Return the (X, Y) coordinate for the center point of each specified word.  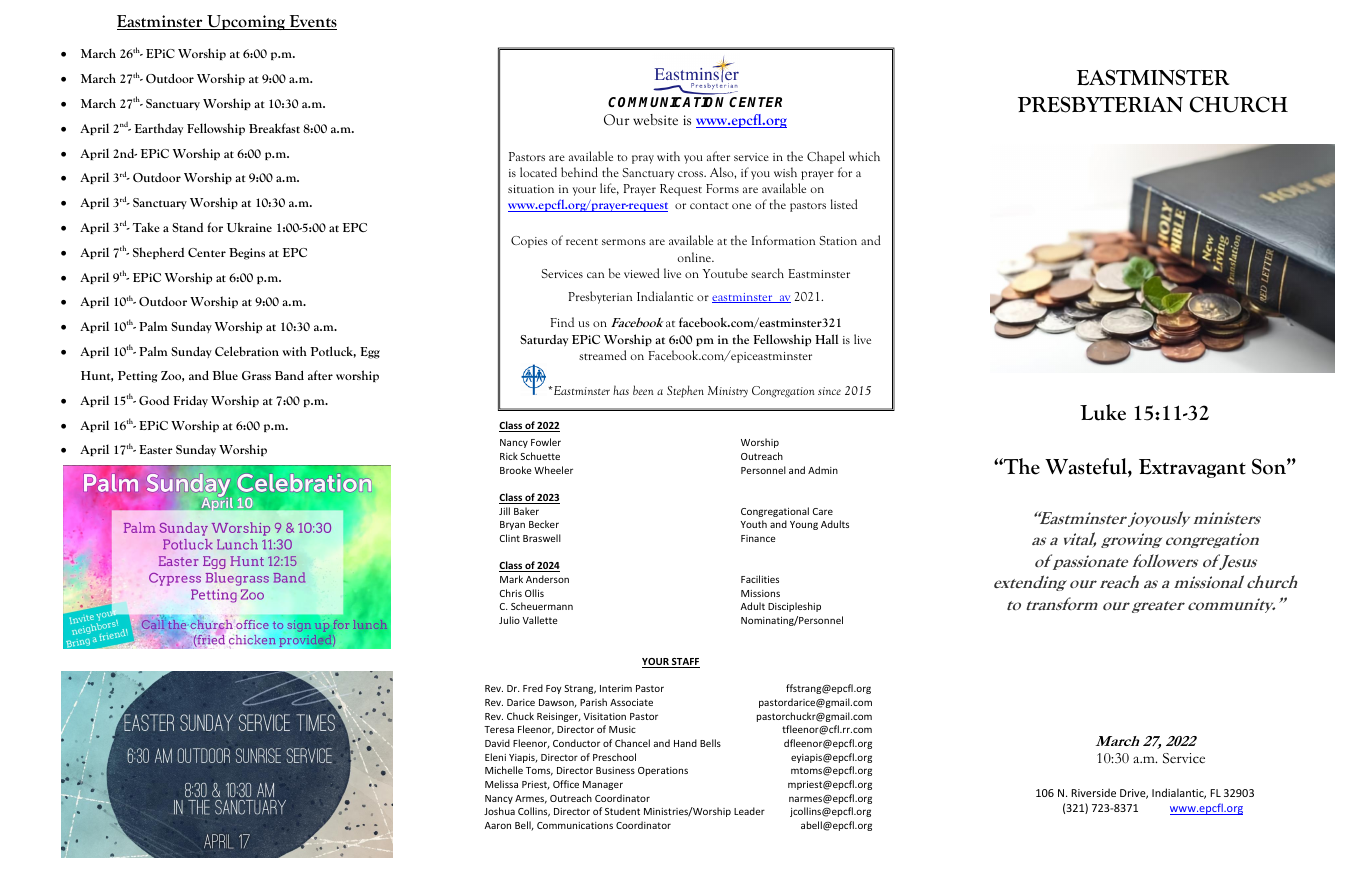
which (864, 156)
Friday (190, 401)
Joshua (499, 811)
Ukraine (249, 227)
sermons (624, 242)
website (655, 119)
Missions (760, 593)
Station (838, 240)
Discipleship (794, 607)
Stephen (685, 391)
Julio (509, 620)
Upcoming (246, 22)
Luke (1103, 412)
